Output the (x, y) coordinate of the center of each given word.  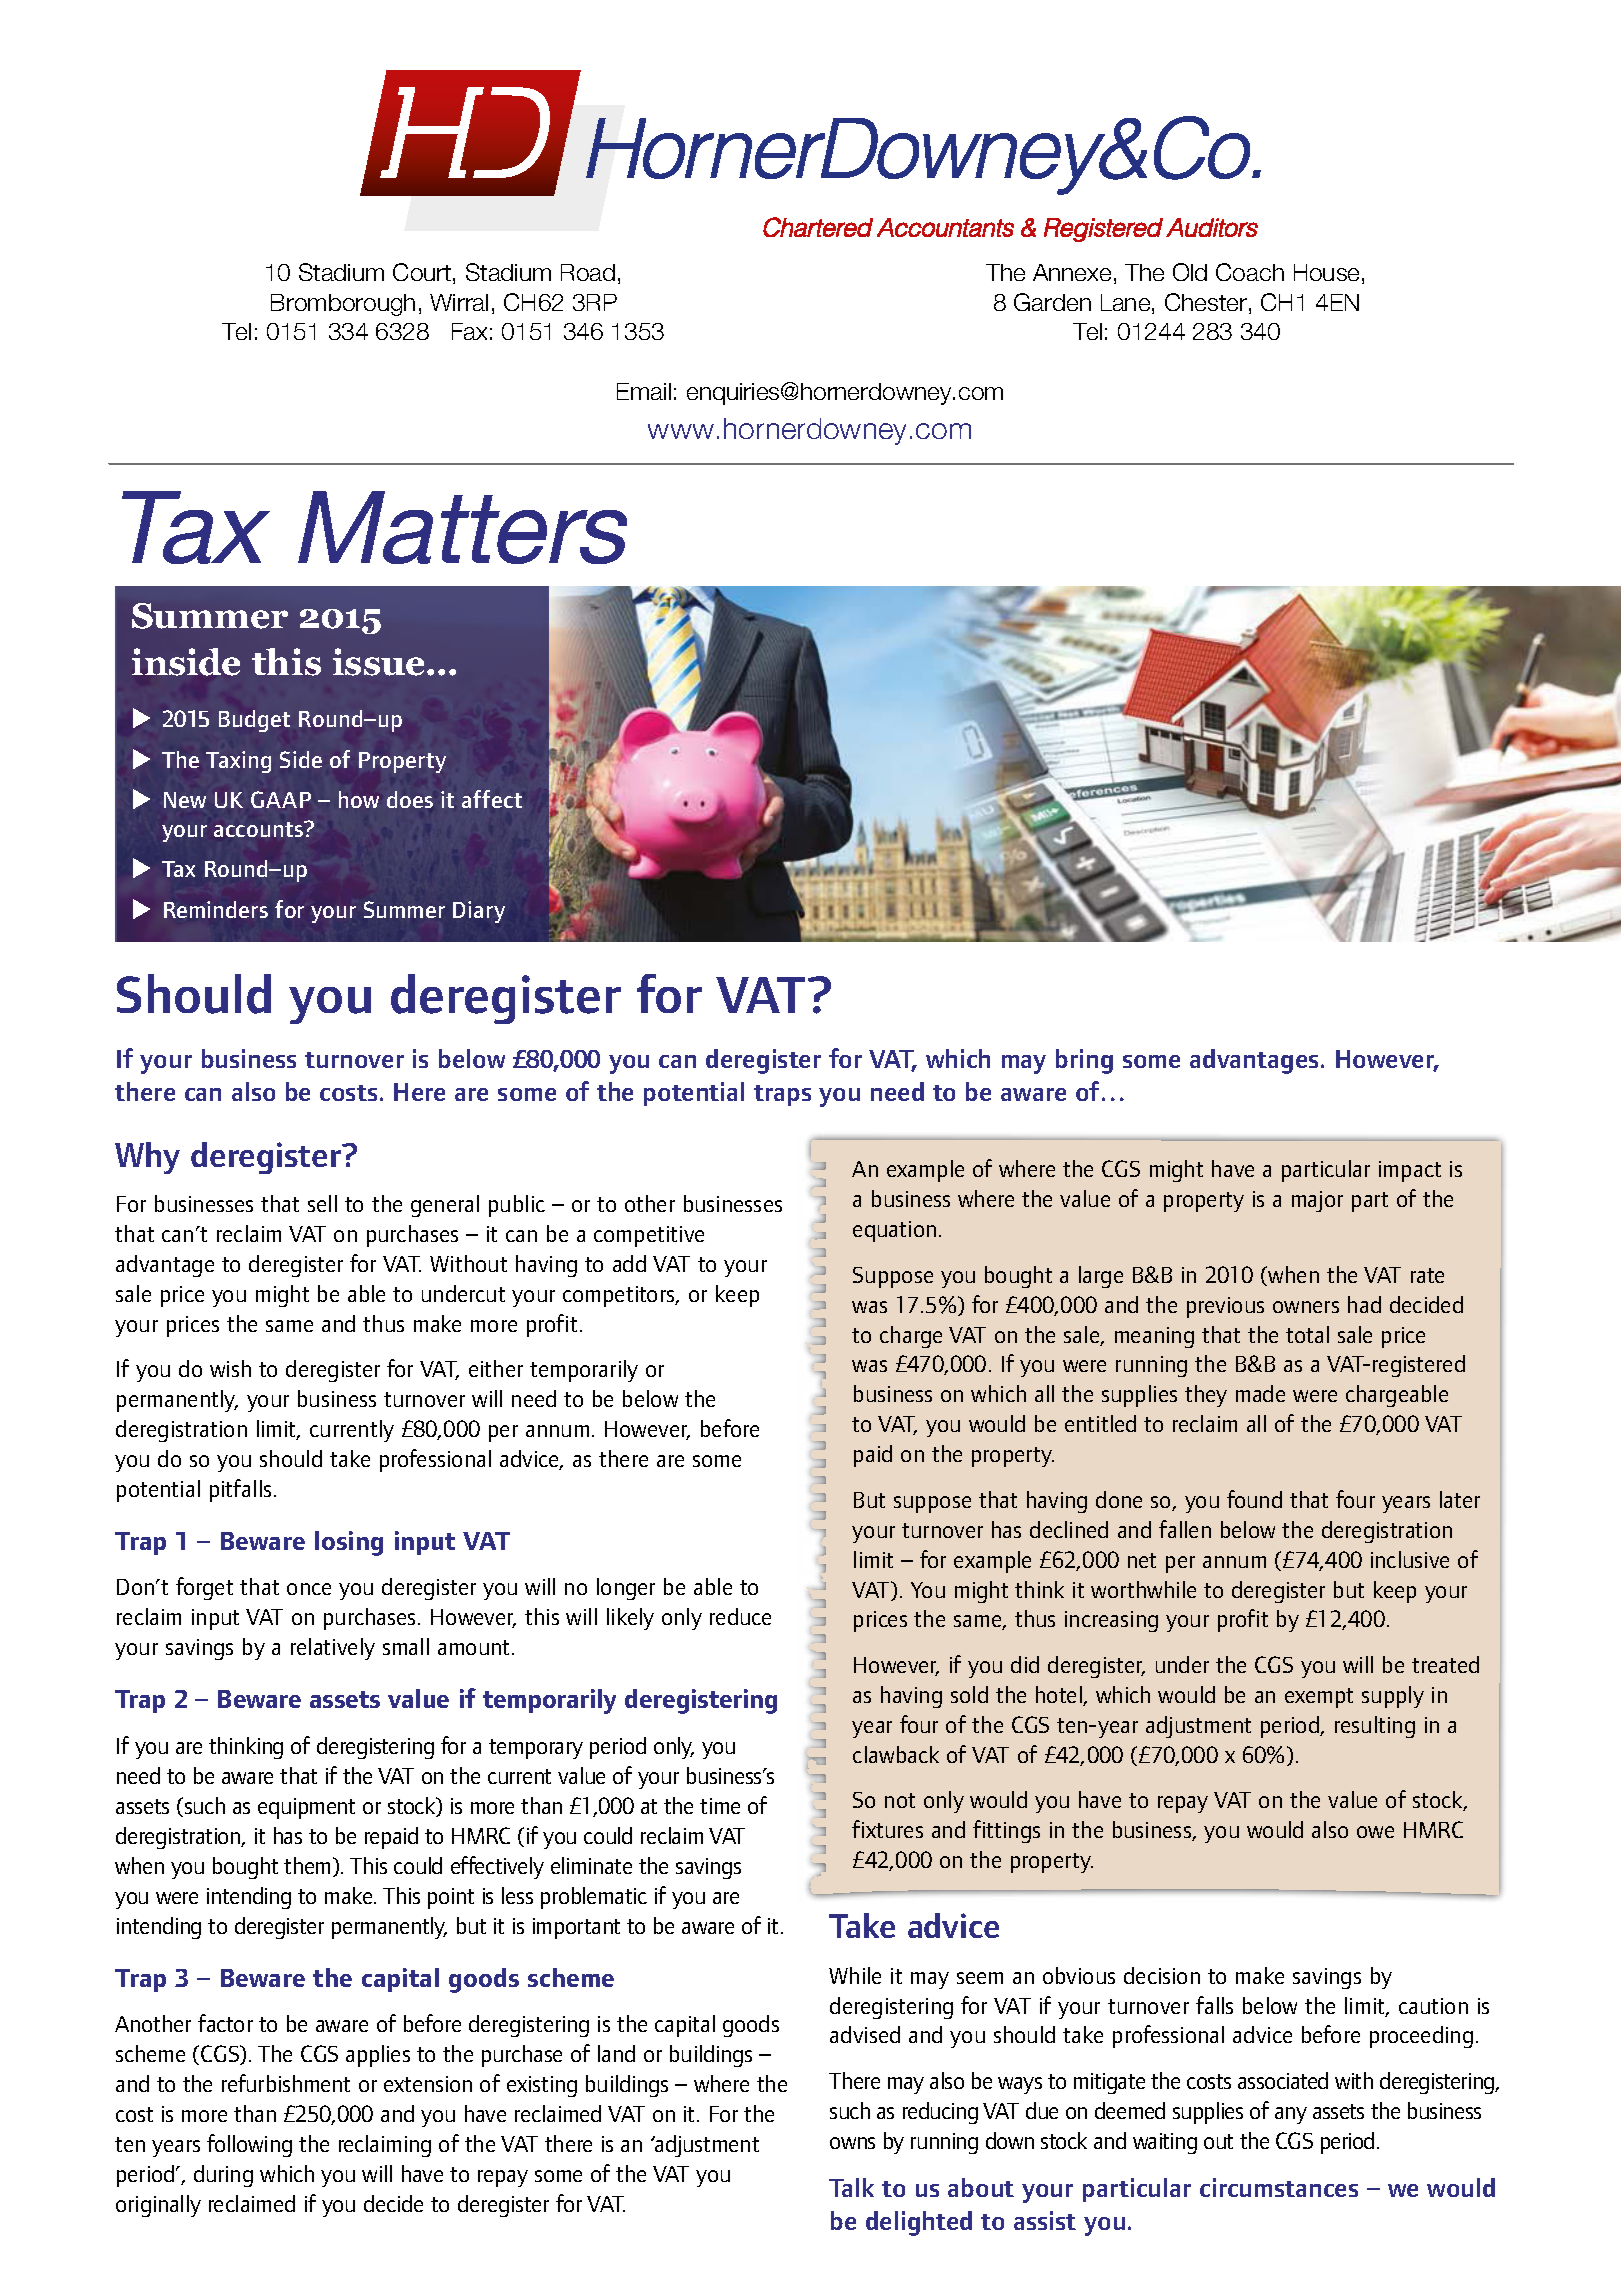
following (249, 2145)
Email (644, 391)
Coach (1250, 272)
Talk (851, 2187)
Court (422, 272)
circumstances (1279, 2187)
